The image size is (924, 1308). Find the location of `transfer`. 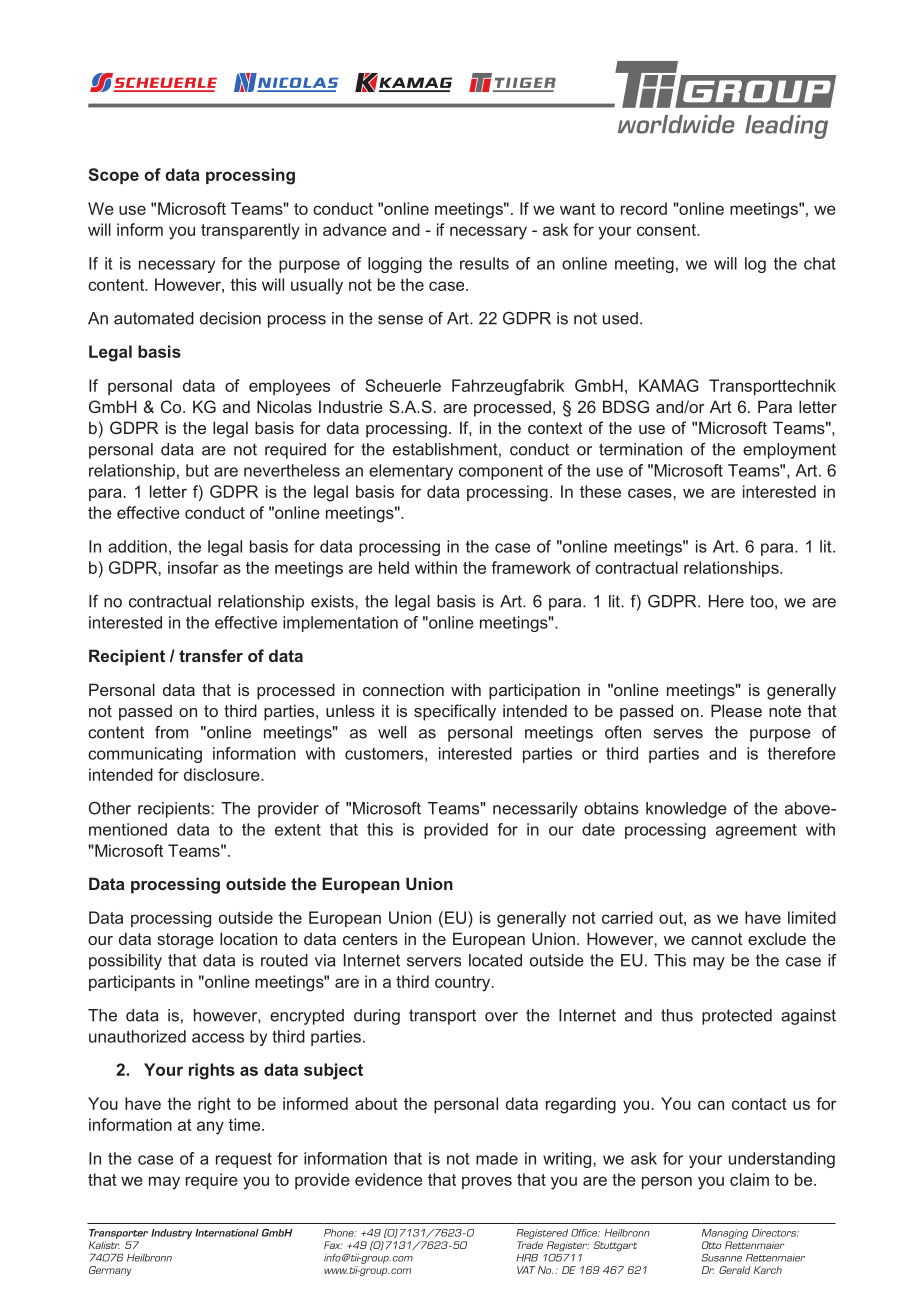

transfer is located at coordinates (211, 655).
